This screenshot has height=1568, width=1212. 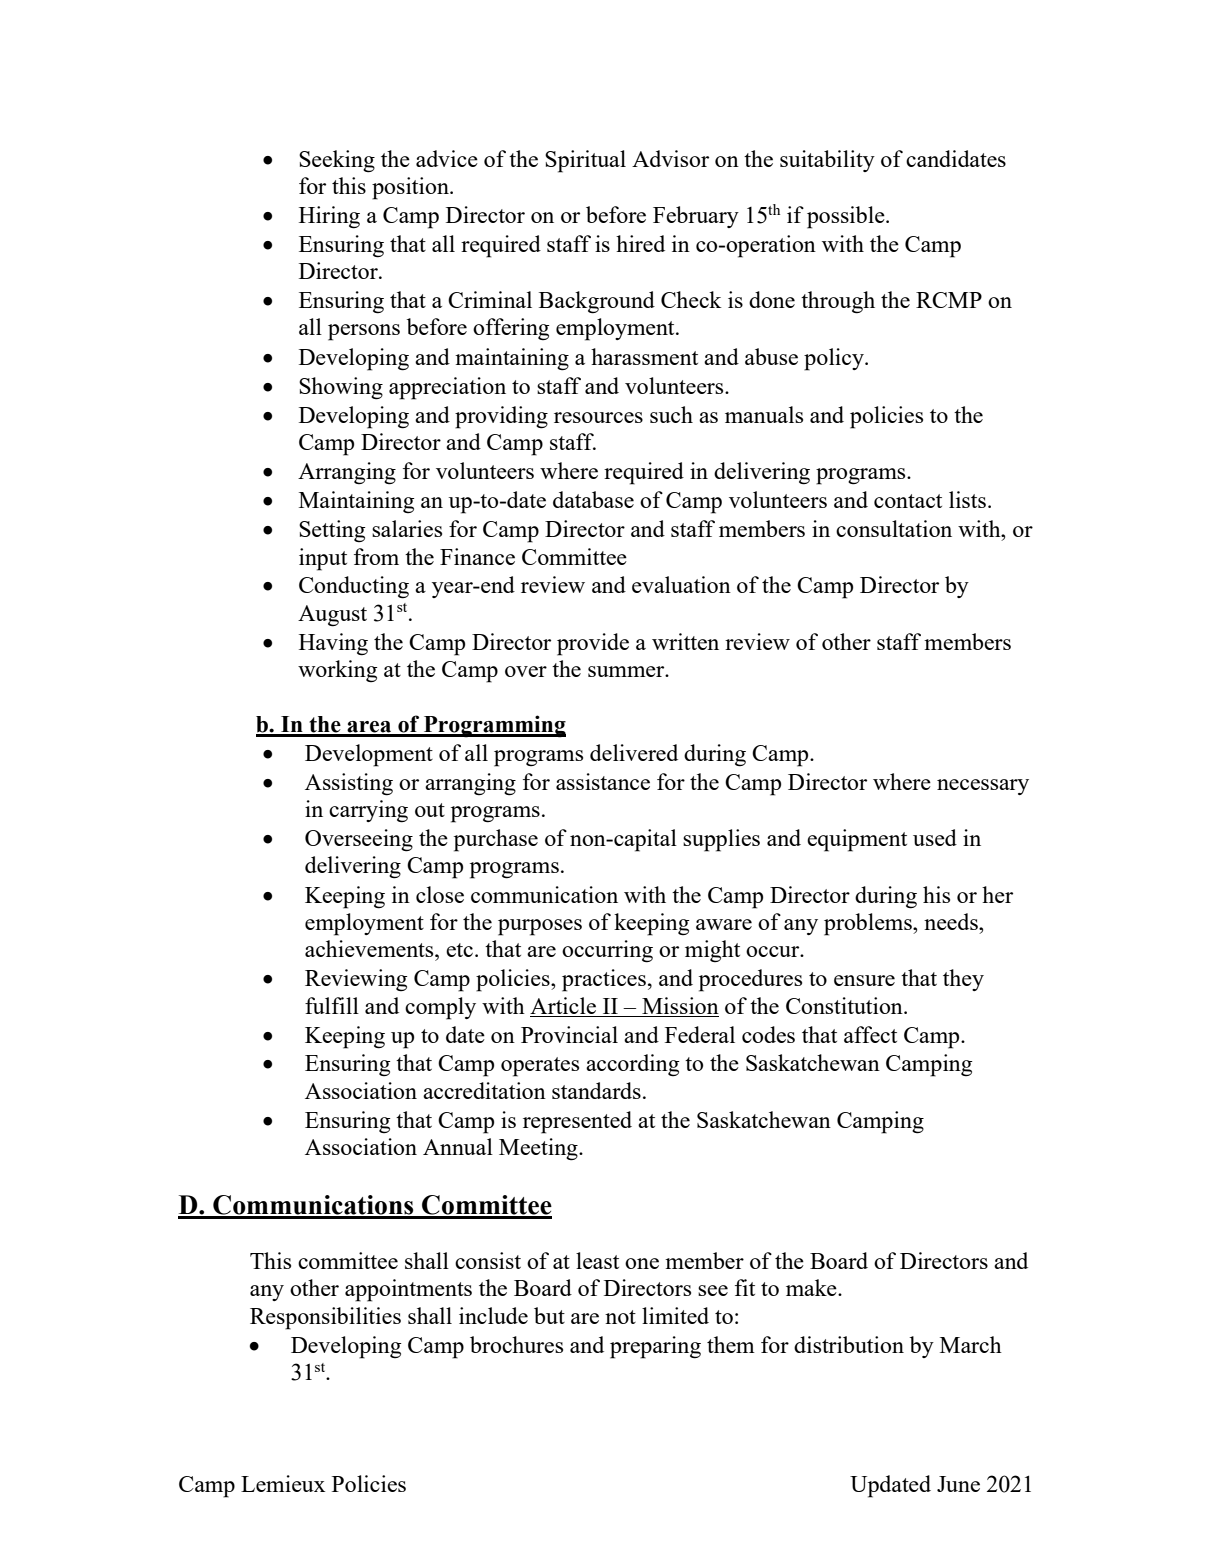 What do you see at coordinates (368, 811) in the screenshot?
I see `carrying` at bounding box center [368, 811].
